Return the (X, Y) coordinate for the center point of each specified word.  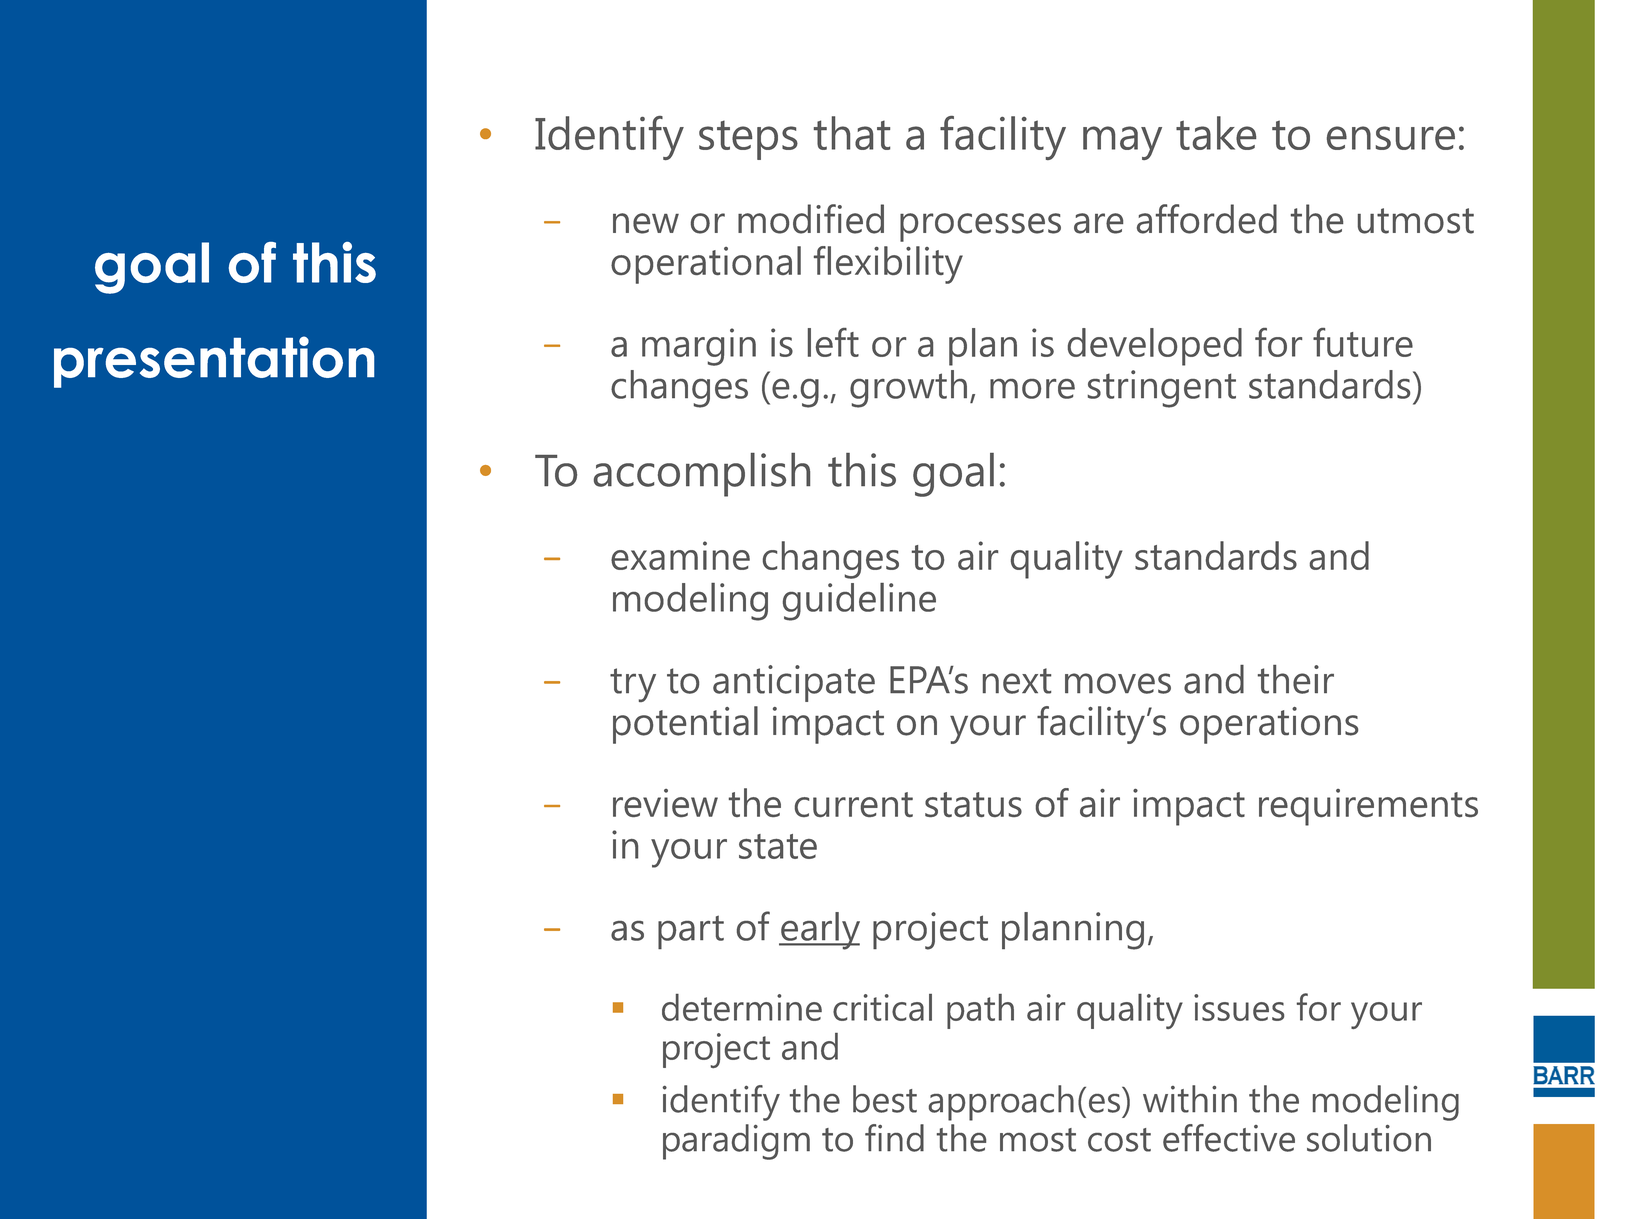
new (646, 223)
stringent (1162, 389)
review (665, 803)
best (885, 1099)
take (1216, 133)
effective (1229, 1138)
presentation (214, 362)
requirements (1368, 807)
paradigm (736, 1142)
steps (748, 140)
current (854, 804)
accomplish (702, 475)
